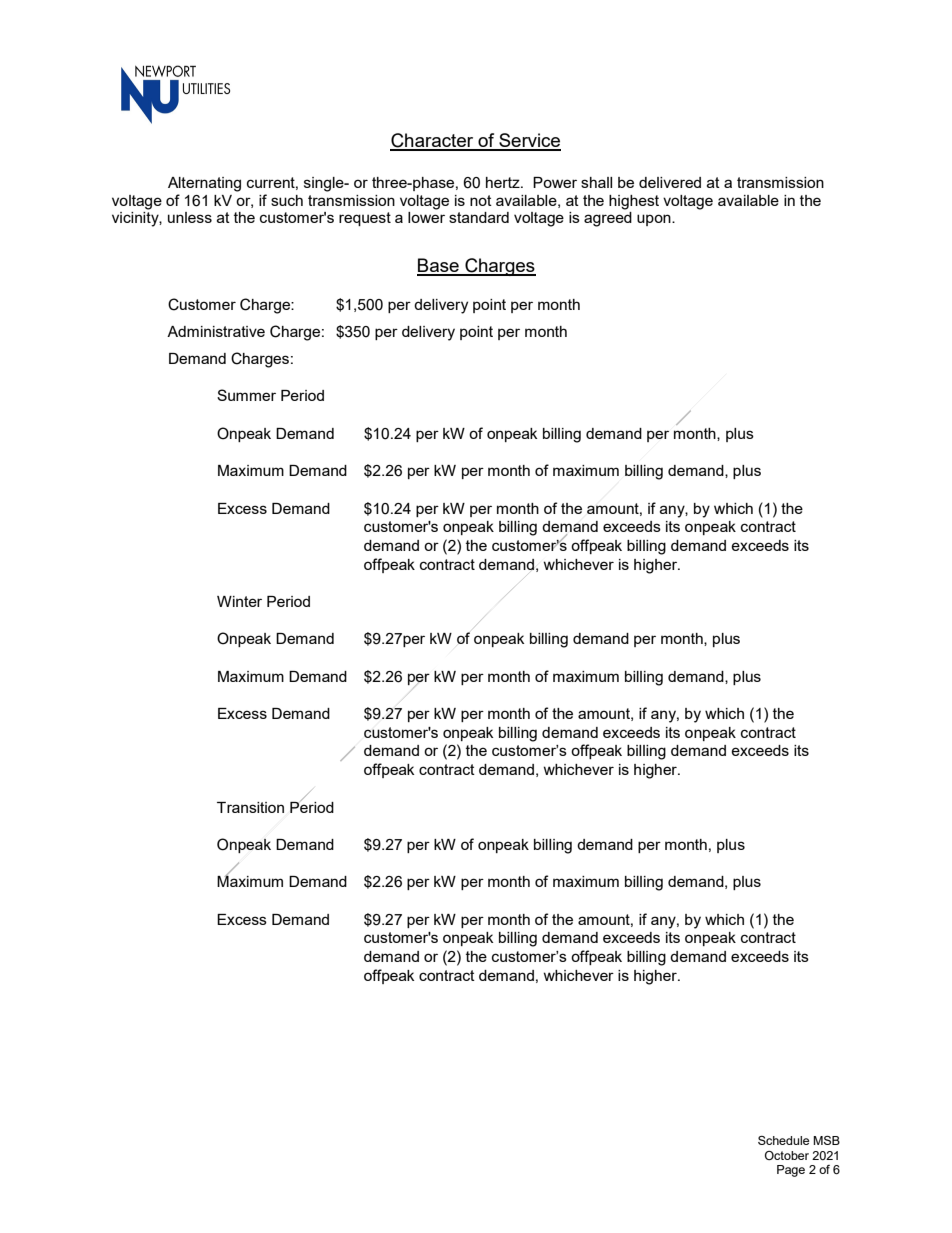 The width and height of the image is (952, 1233). I want to click on highest, so click(634, 202).
